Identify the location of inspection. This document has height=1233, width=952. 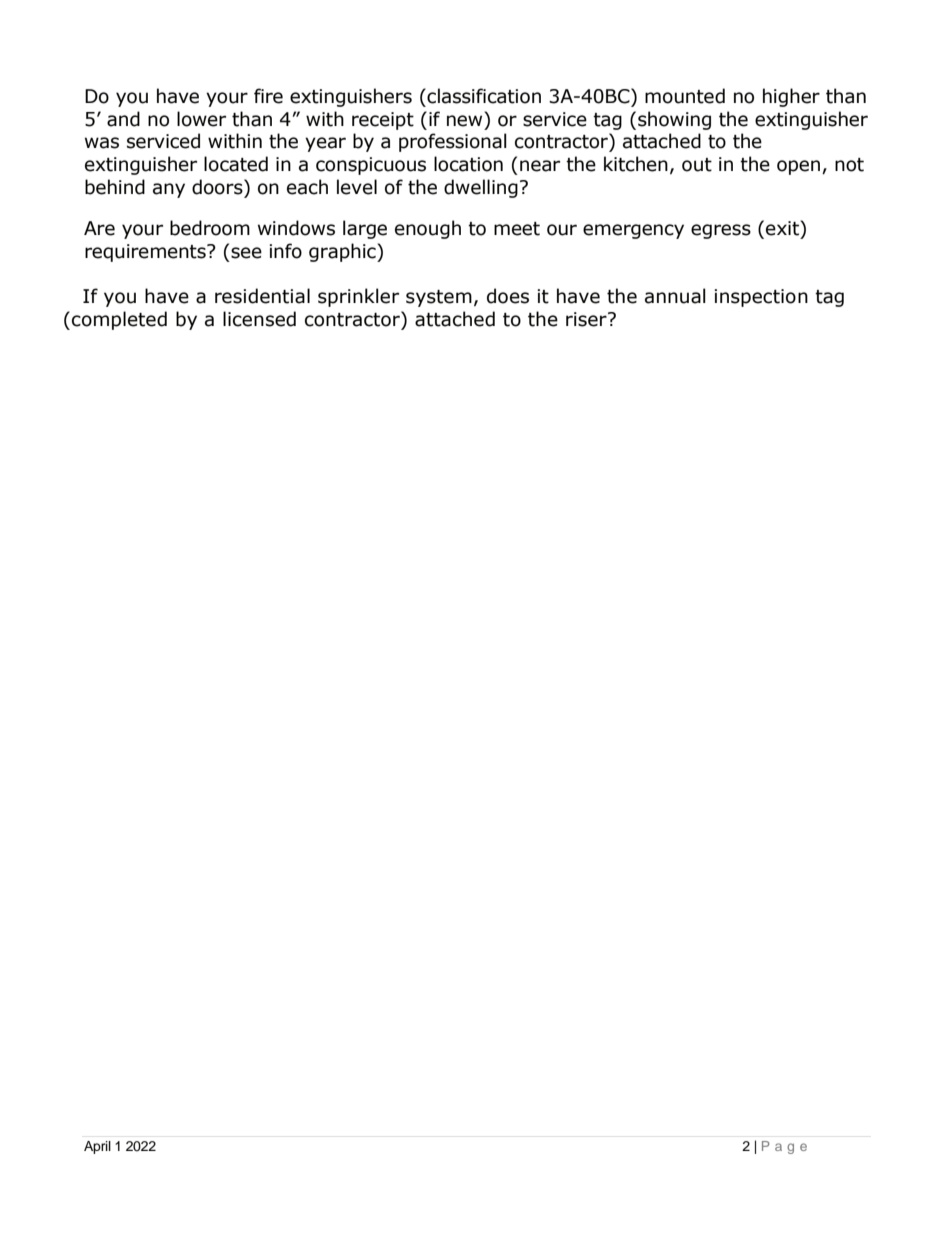
(761, 298).
